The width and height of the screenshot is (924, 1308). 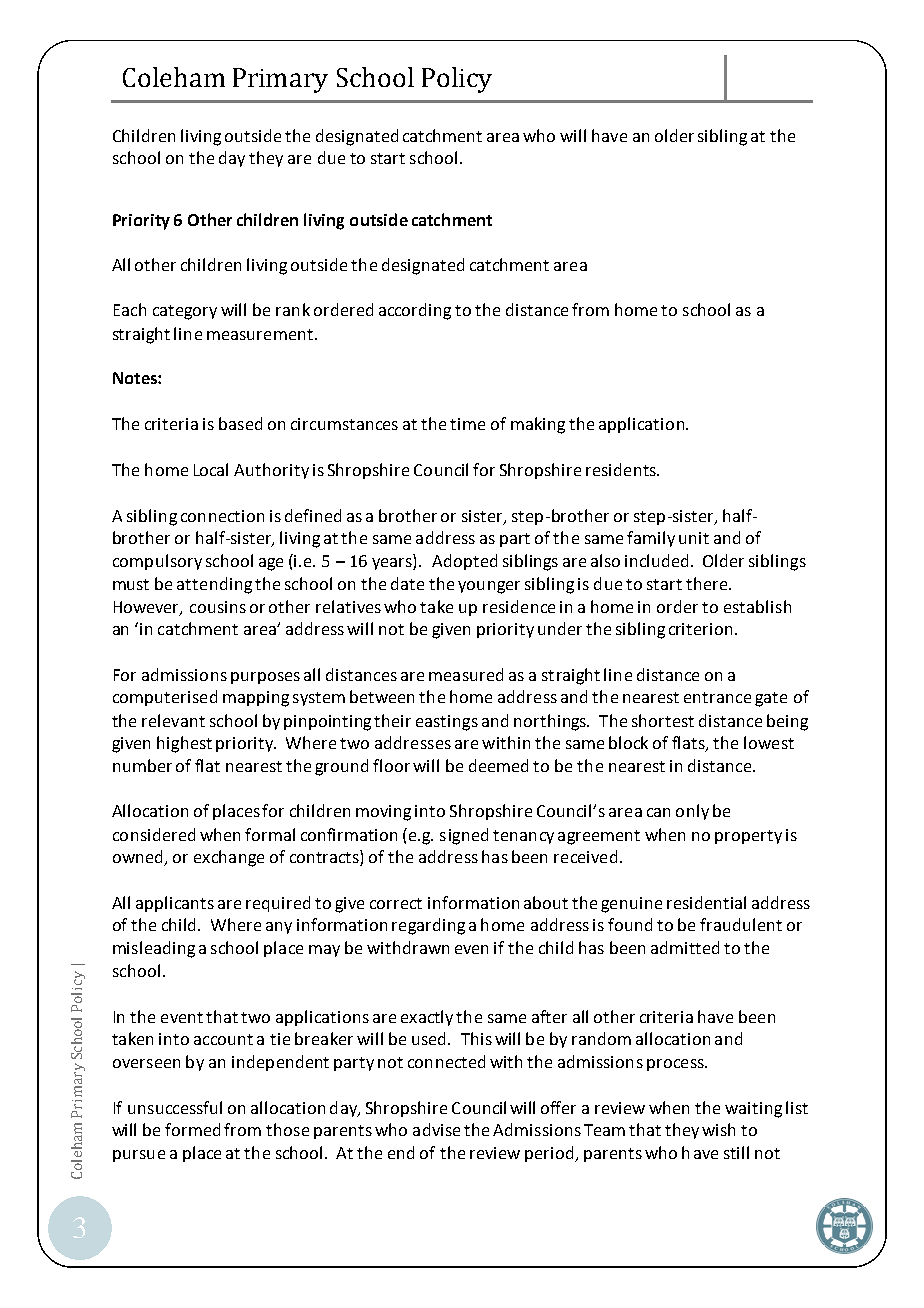 What do you see at coordinates (415, 311) in the screenshot?
I see `according` at bounding box center [415, 311].
